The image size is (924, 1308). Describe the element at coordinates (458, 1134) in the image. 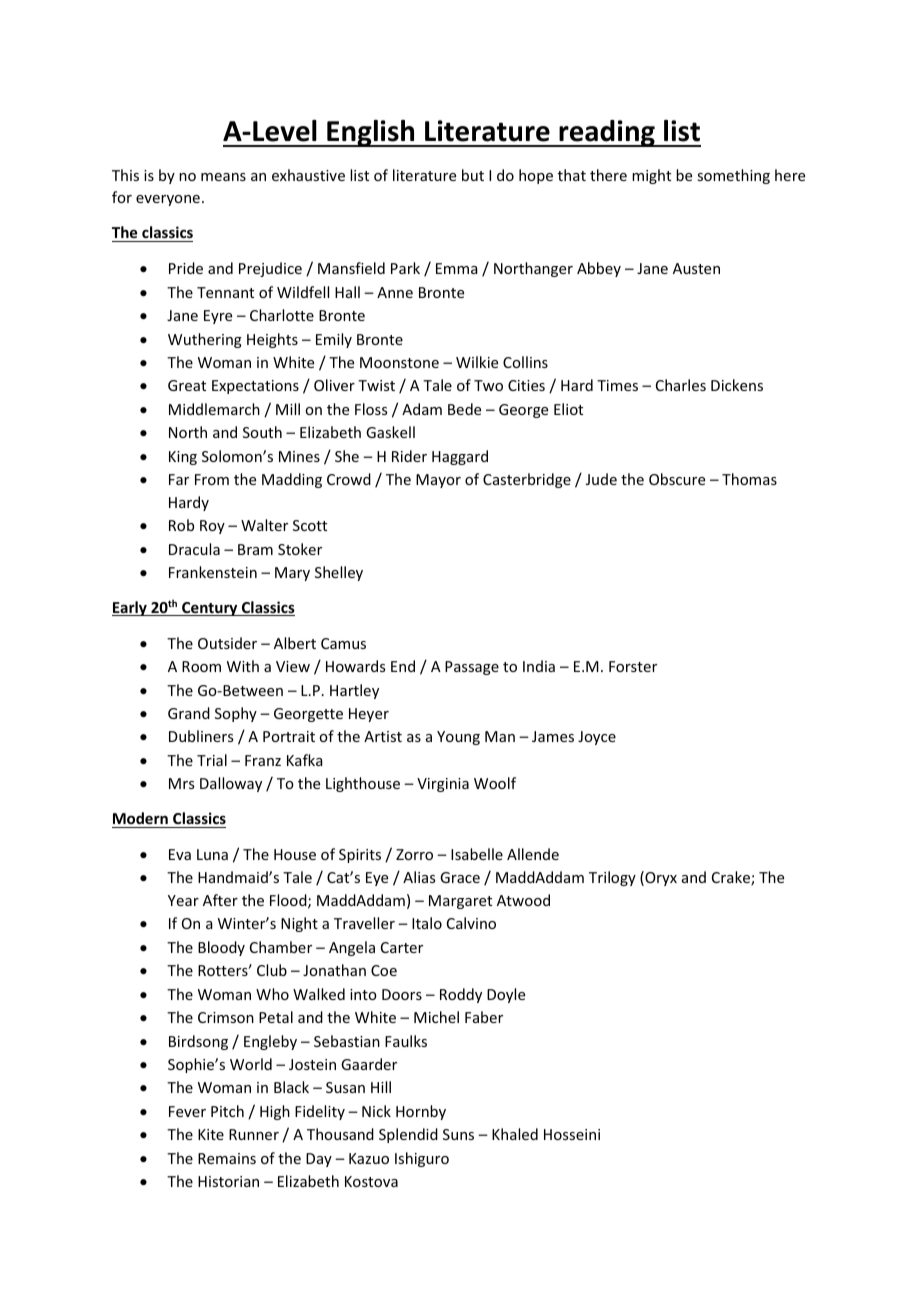

I see `Suns` at that location.
